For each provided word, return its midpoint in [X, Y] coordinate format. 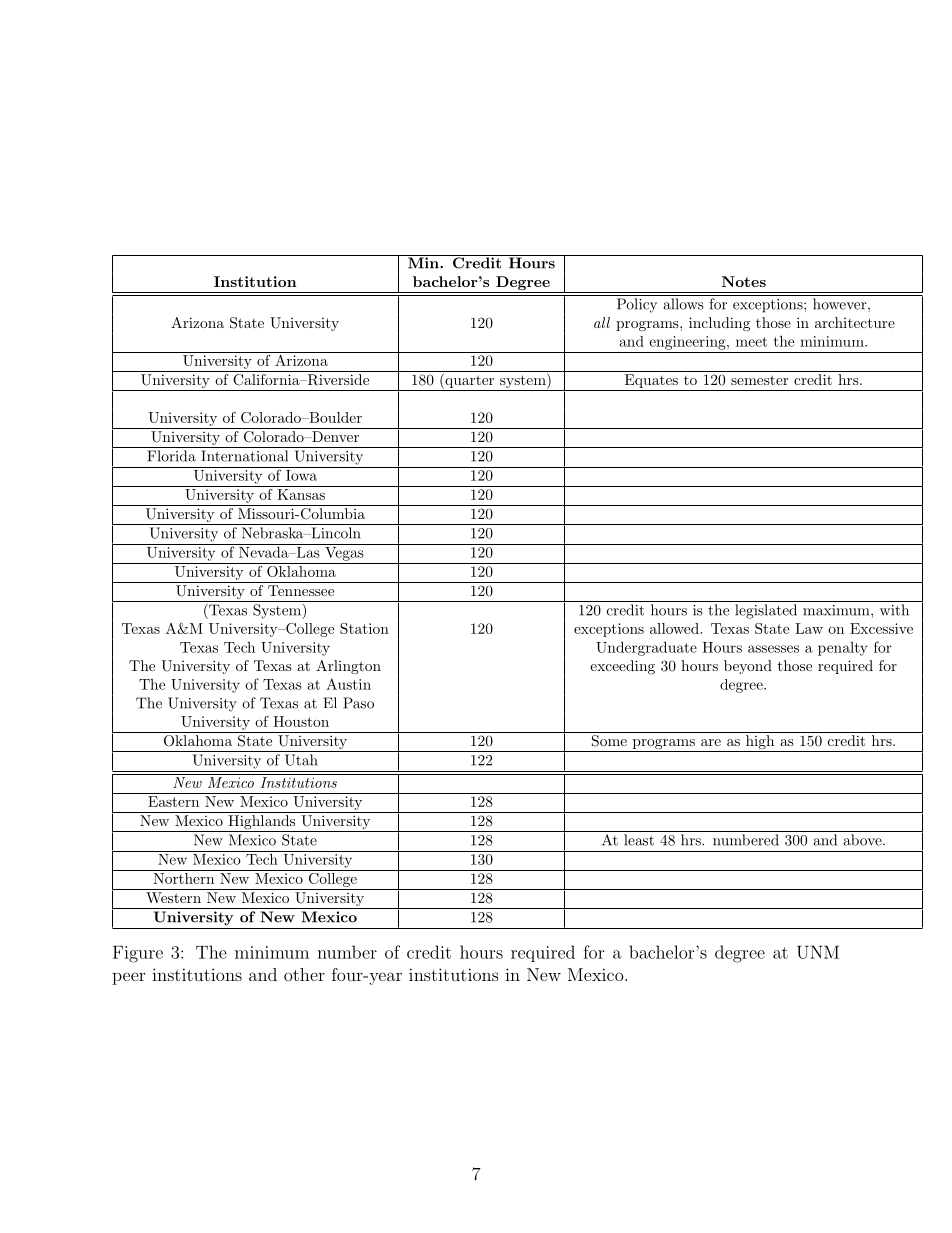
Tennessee [301, 590]
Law [809, 628]
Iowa [301, 474]
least [639, 840]
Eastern [173, 801]
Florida [171, 456]
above [863, 840]
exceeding [622, 667]
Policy [637, 305]
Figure [138, 954]
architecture [855, 322]
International [244, 456]
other [304, 974]
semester [759, 380]
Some [609, 741]
